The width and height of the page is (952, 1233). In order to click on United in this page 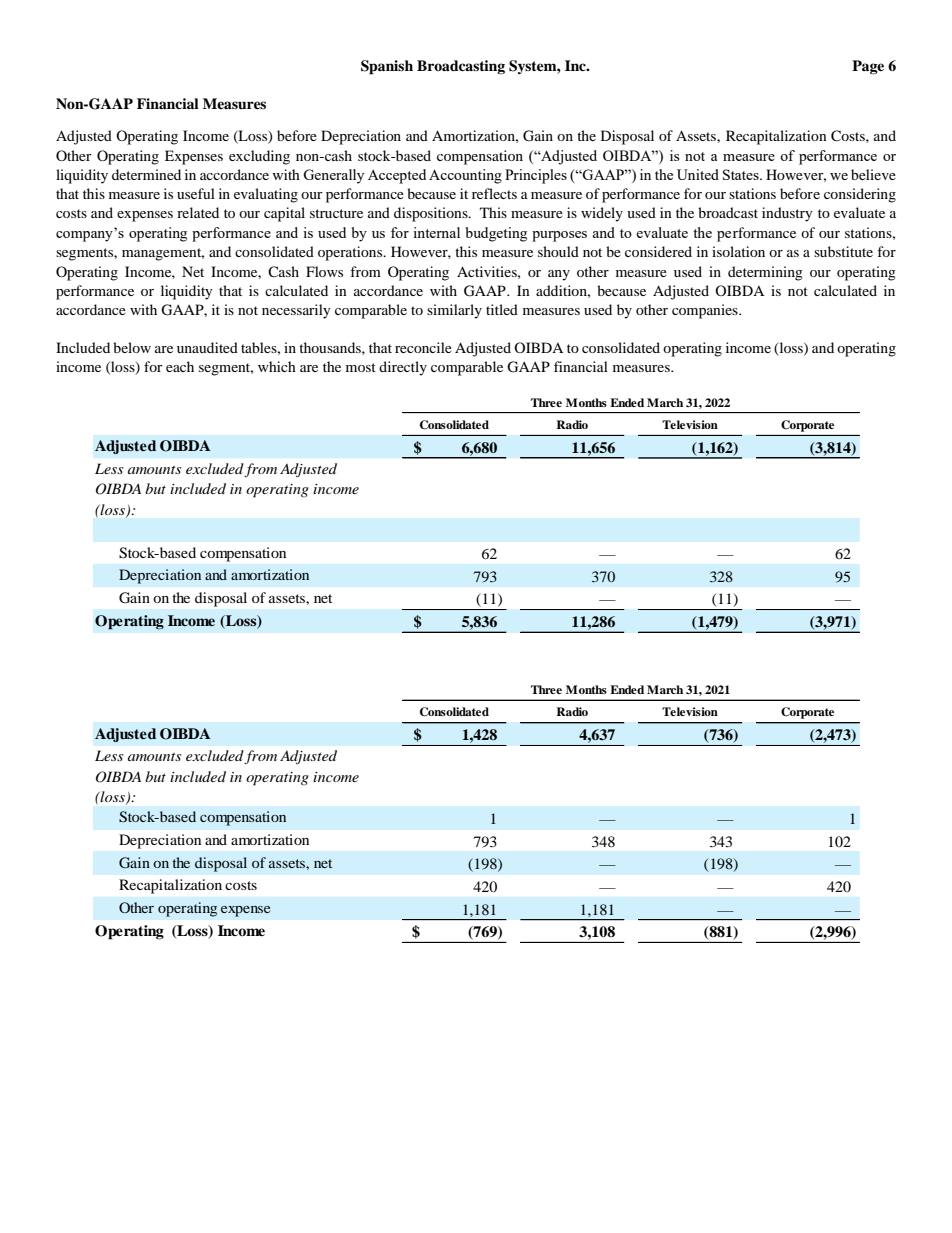, I will do `click(698, 174)`.
